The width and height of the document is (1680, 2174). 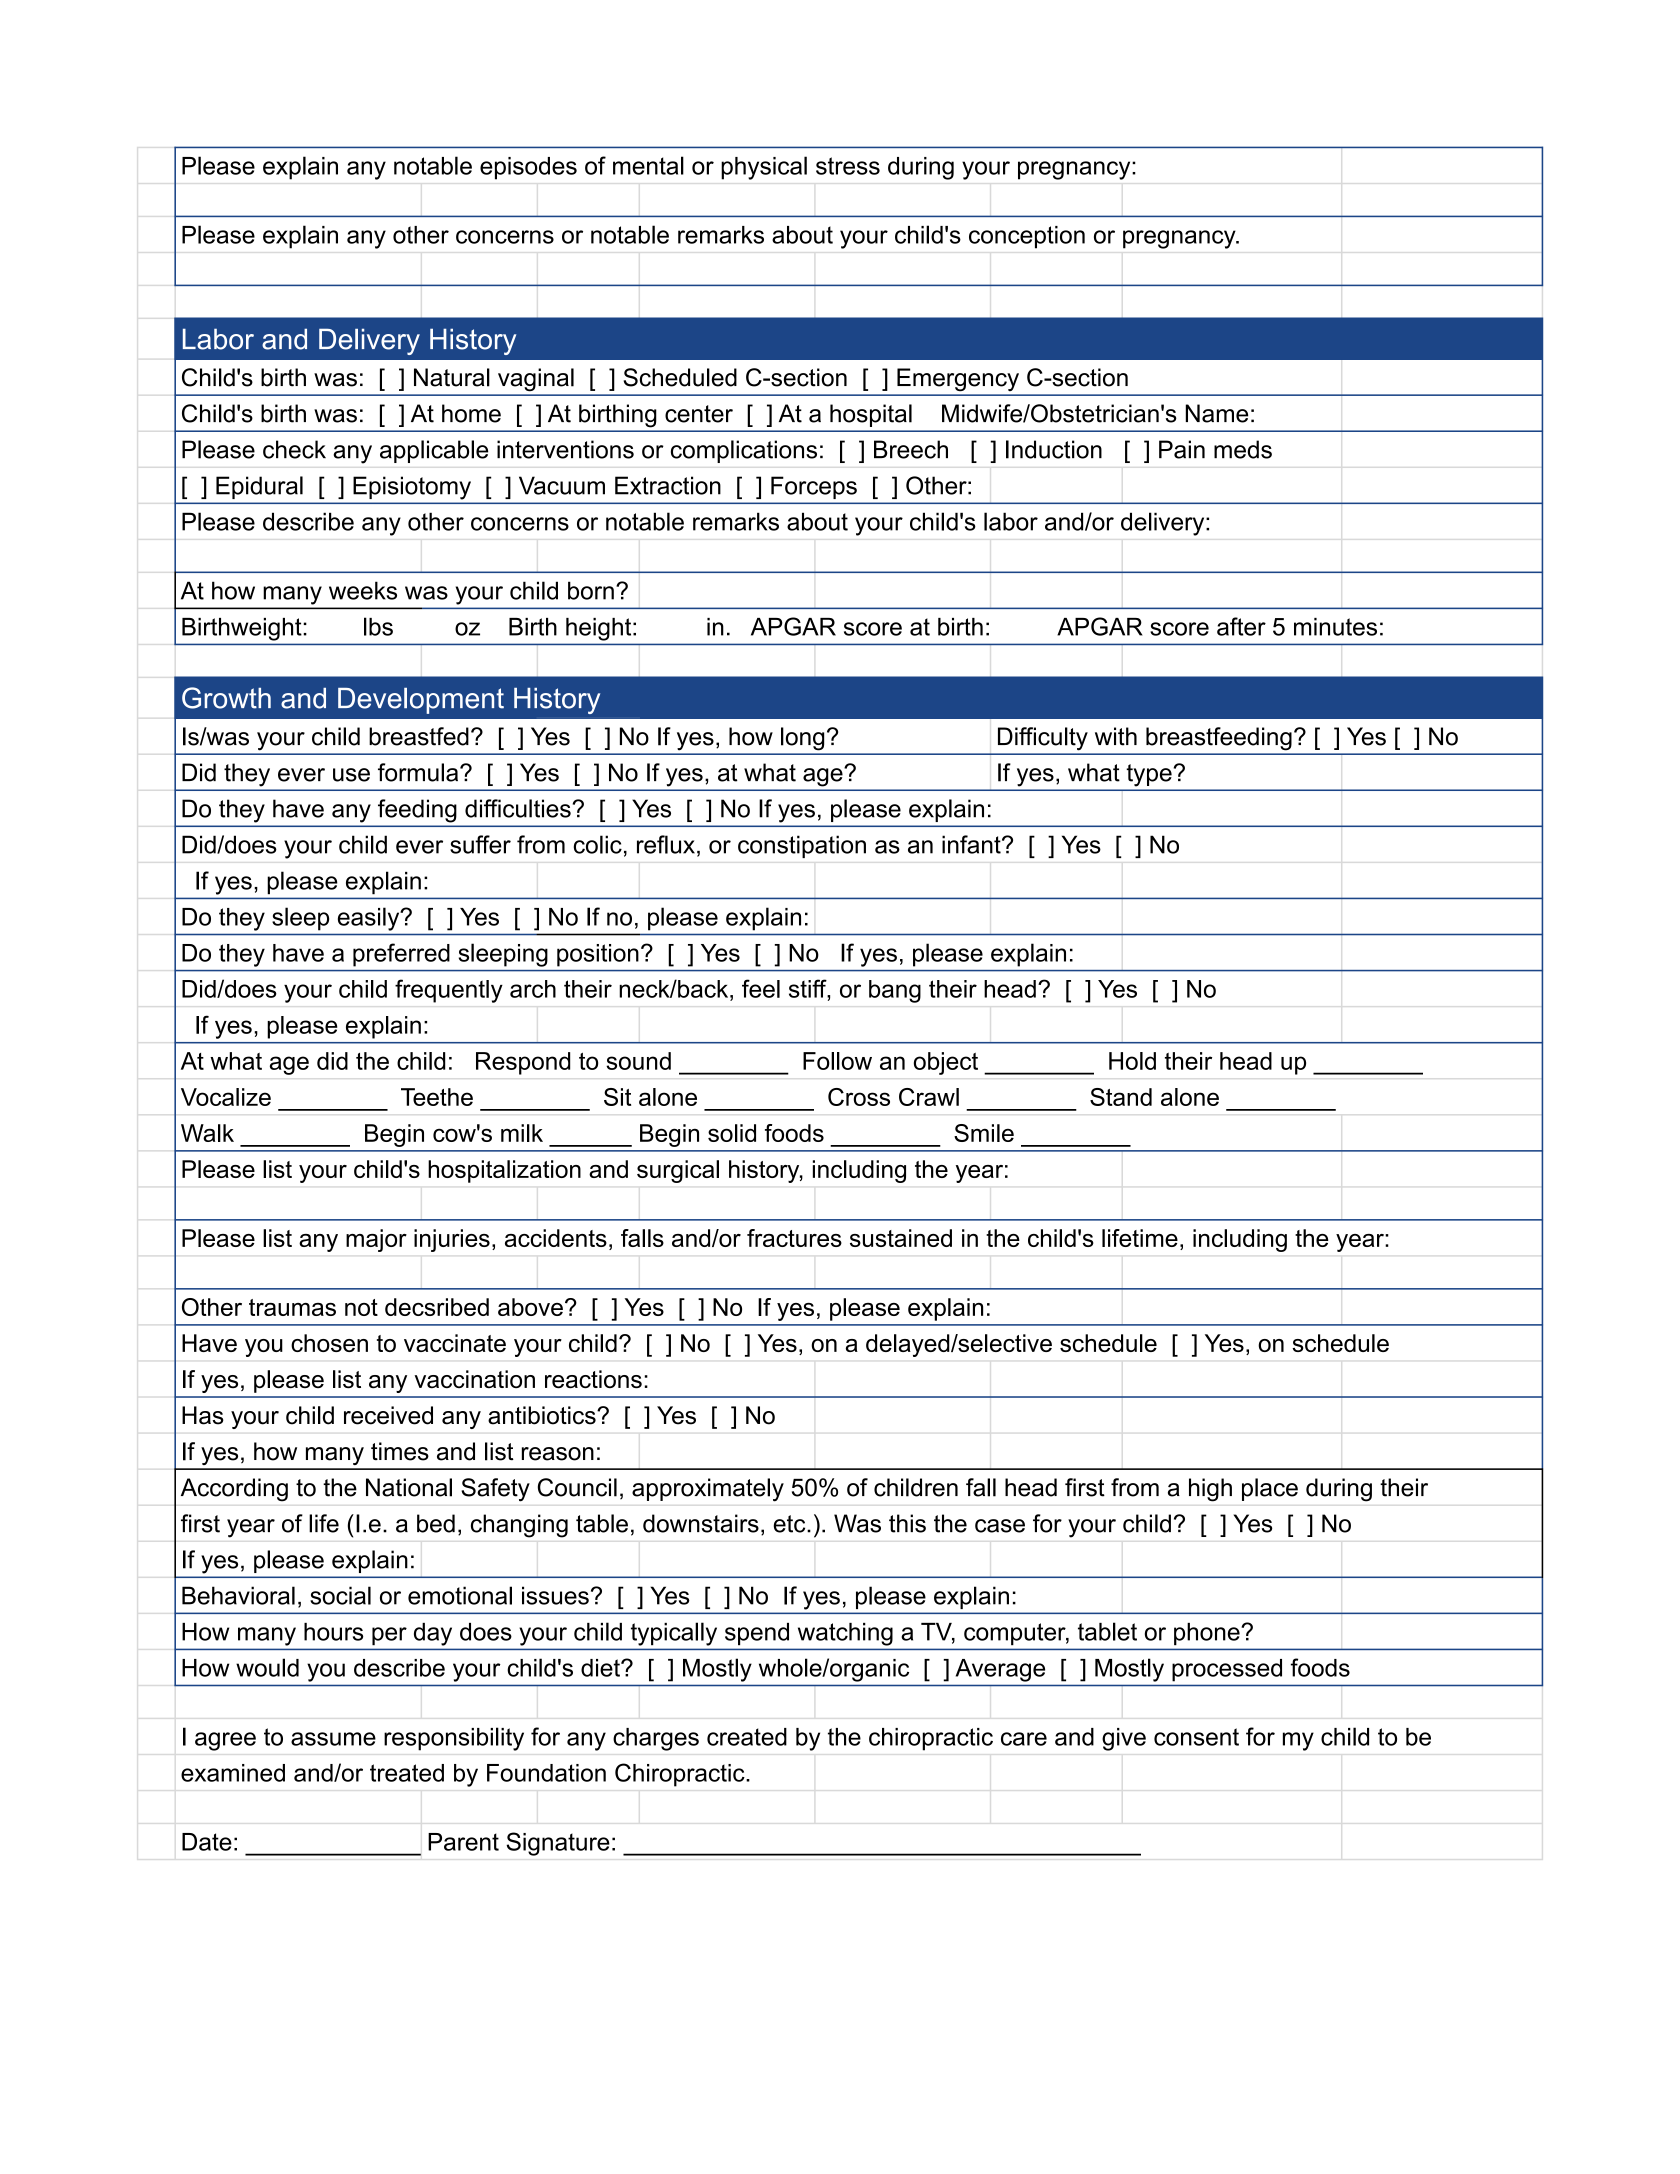 What do you see at coordinates (1241, 626) in the document?
I see `after` at bounding box center [1241, 626].
